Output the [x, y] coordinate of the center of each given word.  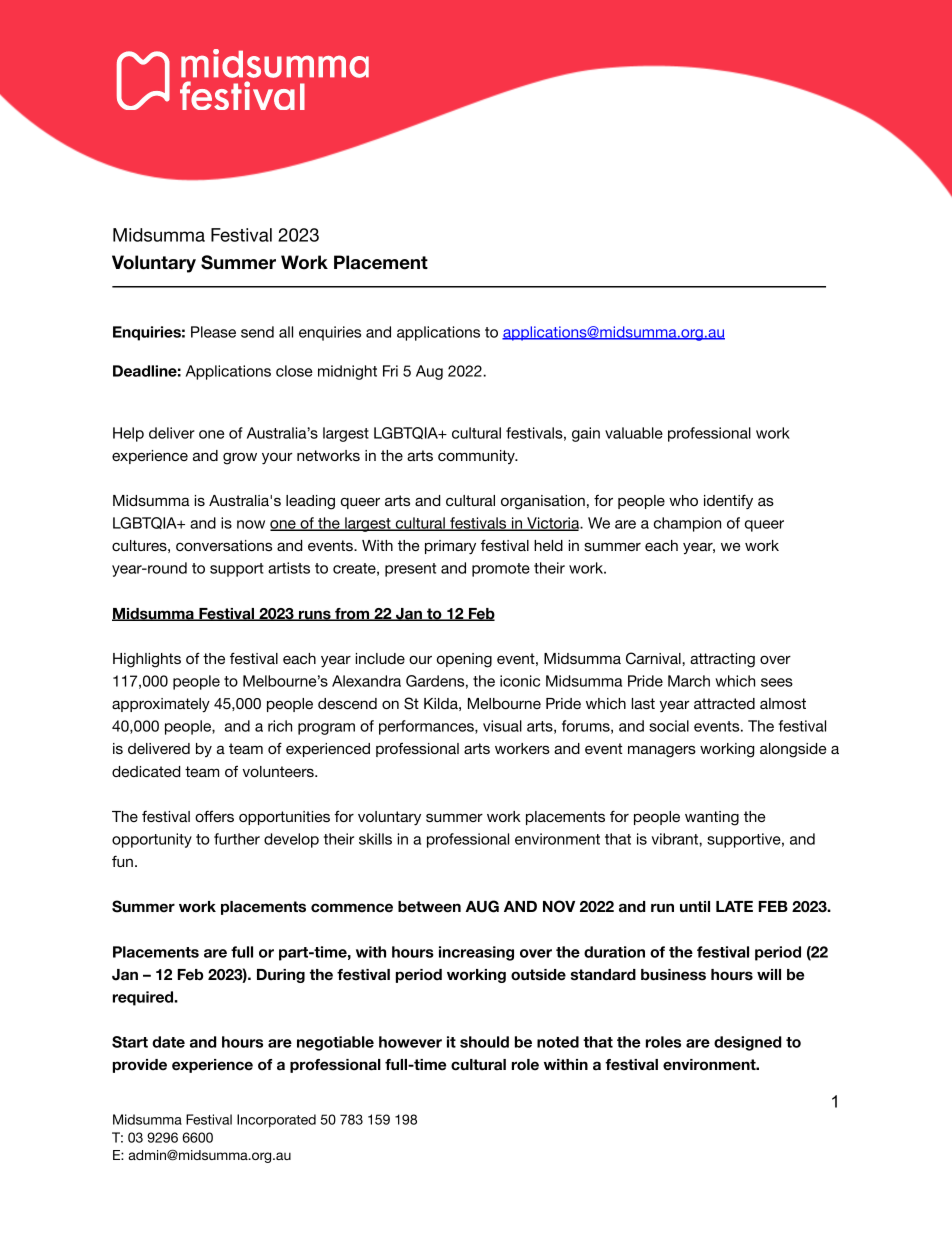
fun [122, 861]
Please [213, 332]
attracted [724, 703]
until [695, 906]
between [429, 907]
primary [450, 547]
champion [687, 524]
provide [140, 1066]
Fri [390, 371]
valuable [634, 433]
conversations [224, 545]
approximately [161, 705]
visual [502, 726]
